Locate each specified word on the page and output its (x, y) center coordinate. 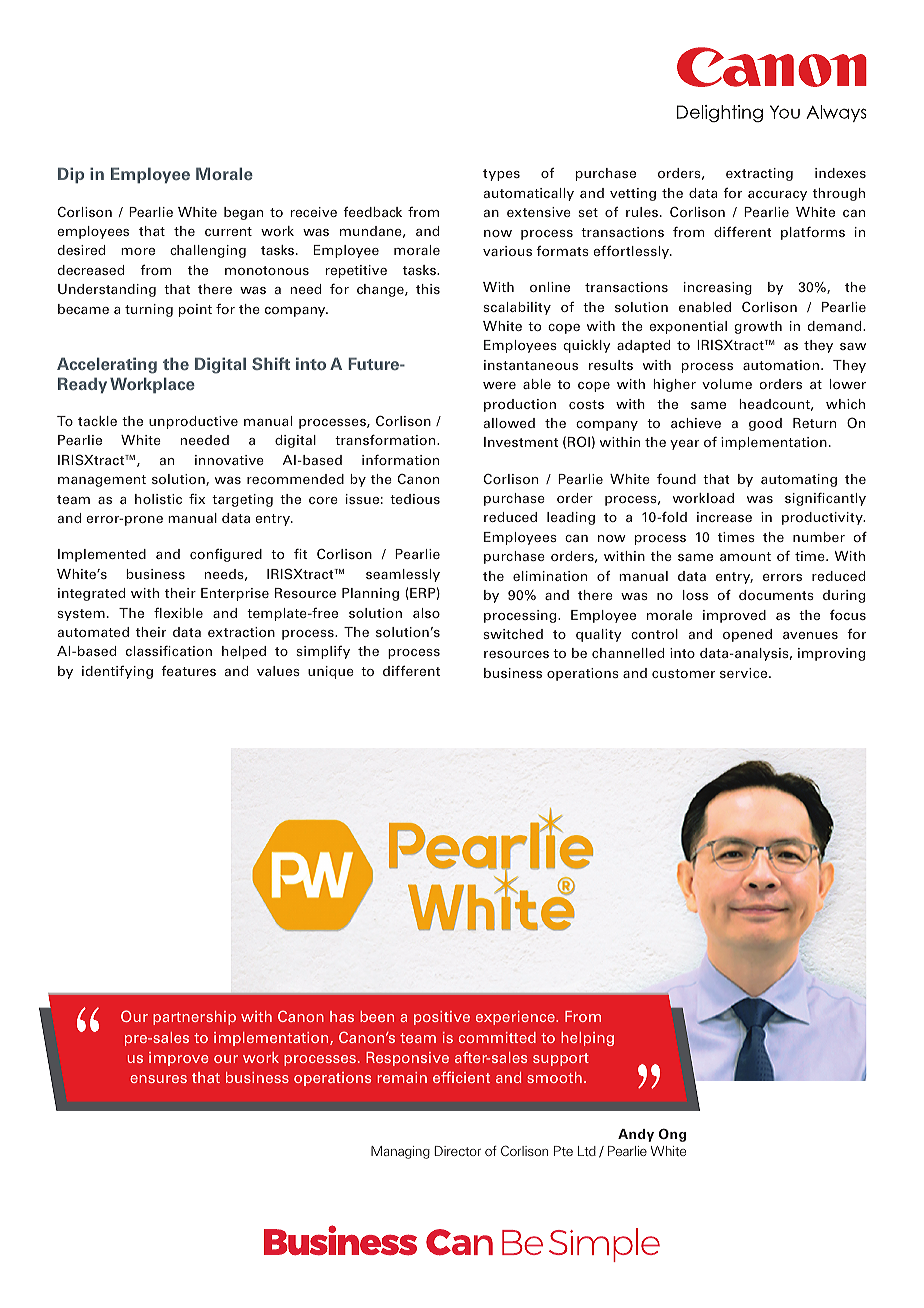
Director (458, 1151)
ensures (158, 1079)
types (501, 175)
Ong (672, 1135)
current (228, 231)
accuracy (777, 196)
